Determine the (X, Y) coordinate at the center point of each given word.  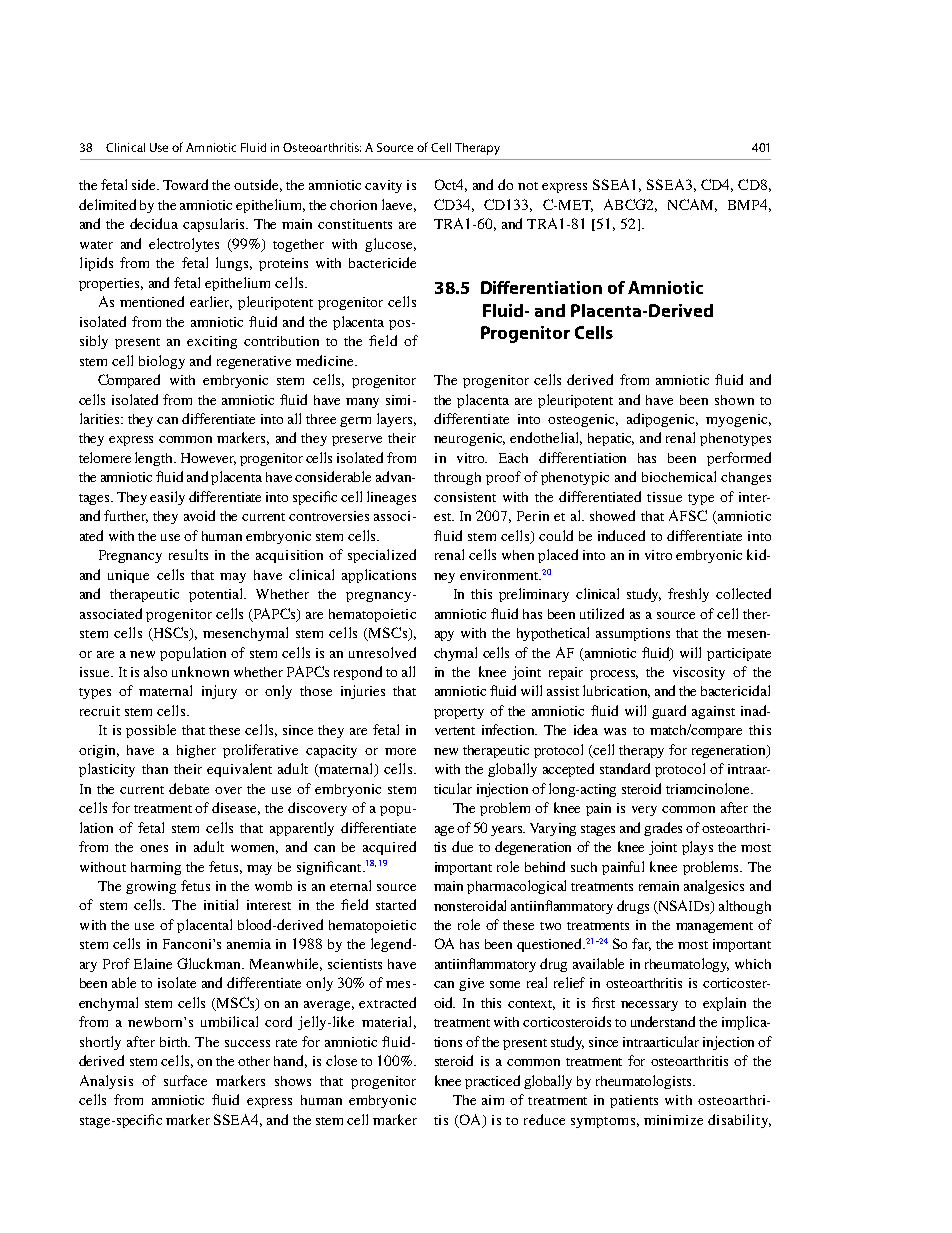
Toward (185, 184)
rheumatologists (645, 1082)
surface (185, 1080)
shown (734, 400)
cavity (383, 186)
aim (493, 1100)
